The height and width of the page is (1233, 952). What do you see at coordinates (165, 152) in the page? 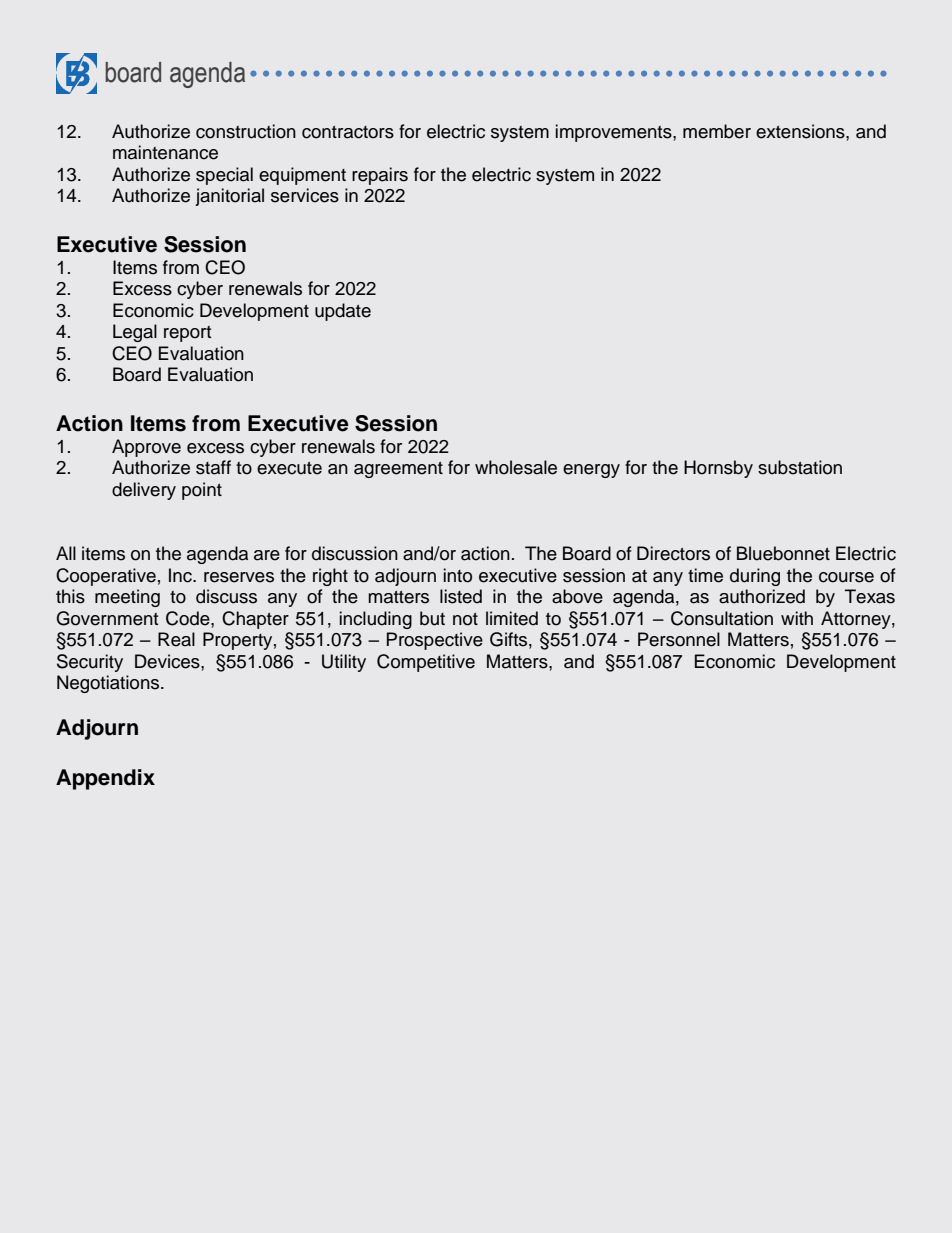
I see `maintenance` at bounding box center [165, 152].
